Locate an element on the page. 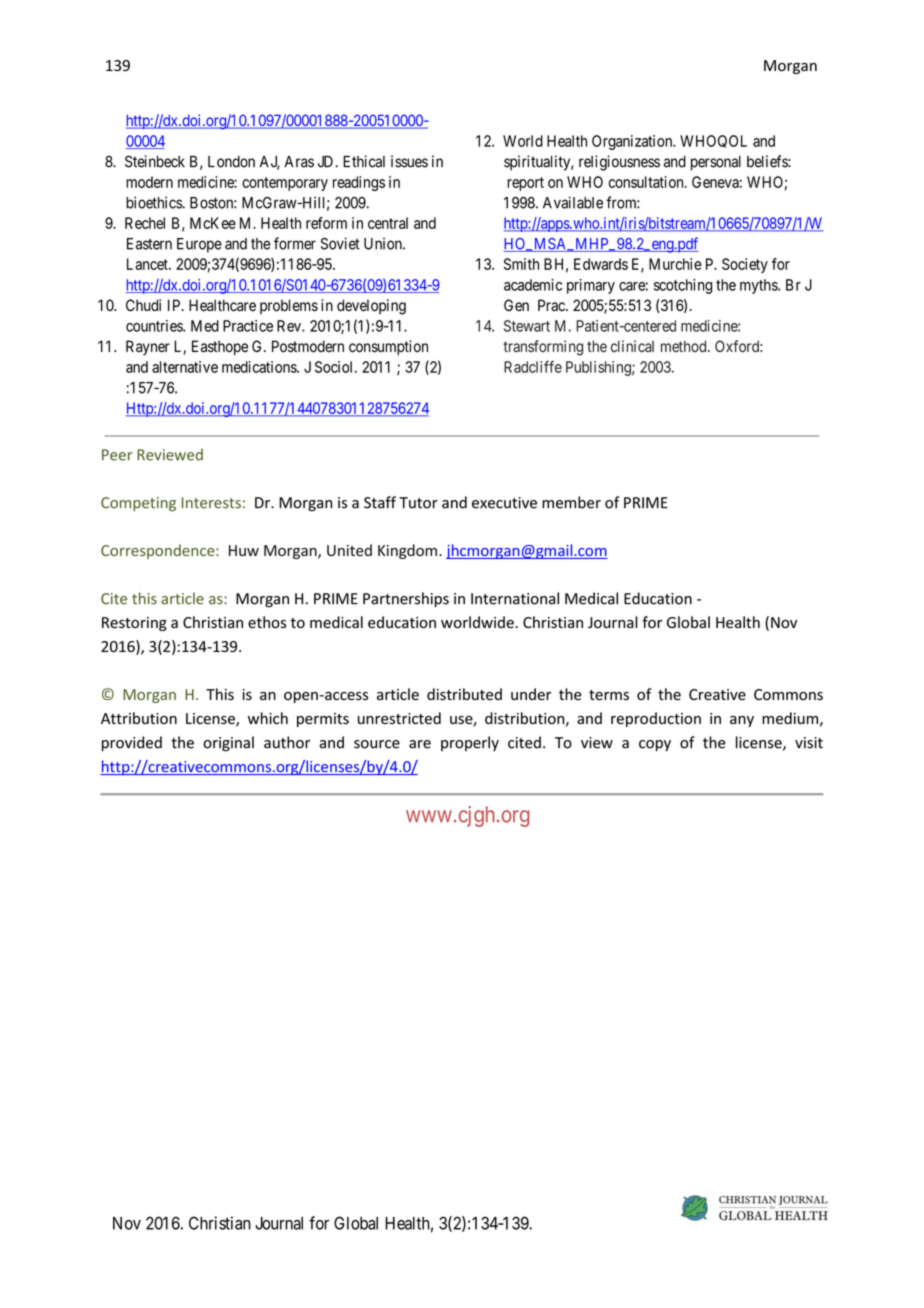  London is located at coordinates (231, 162).
